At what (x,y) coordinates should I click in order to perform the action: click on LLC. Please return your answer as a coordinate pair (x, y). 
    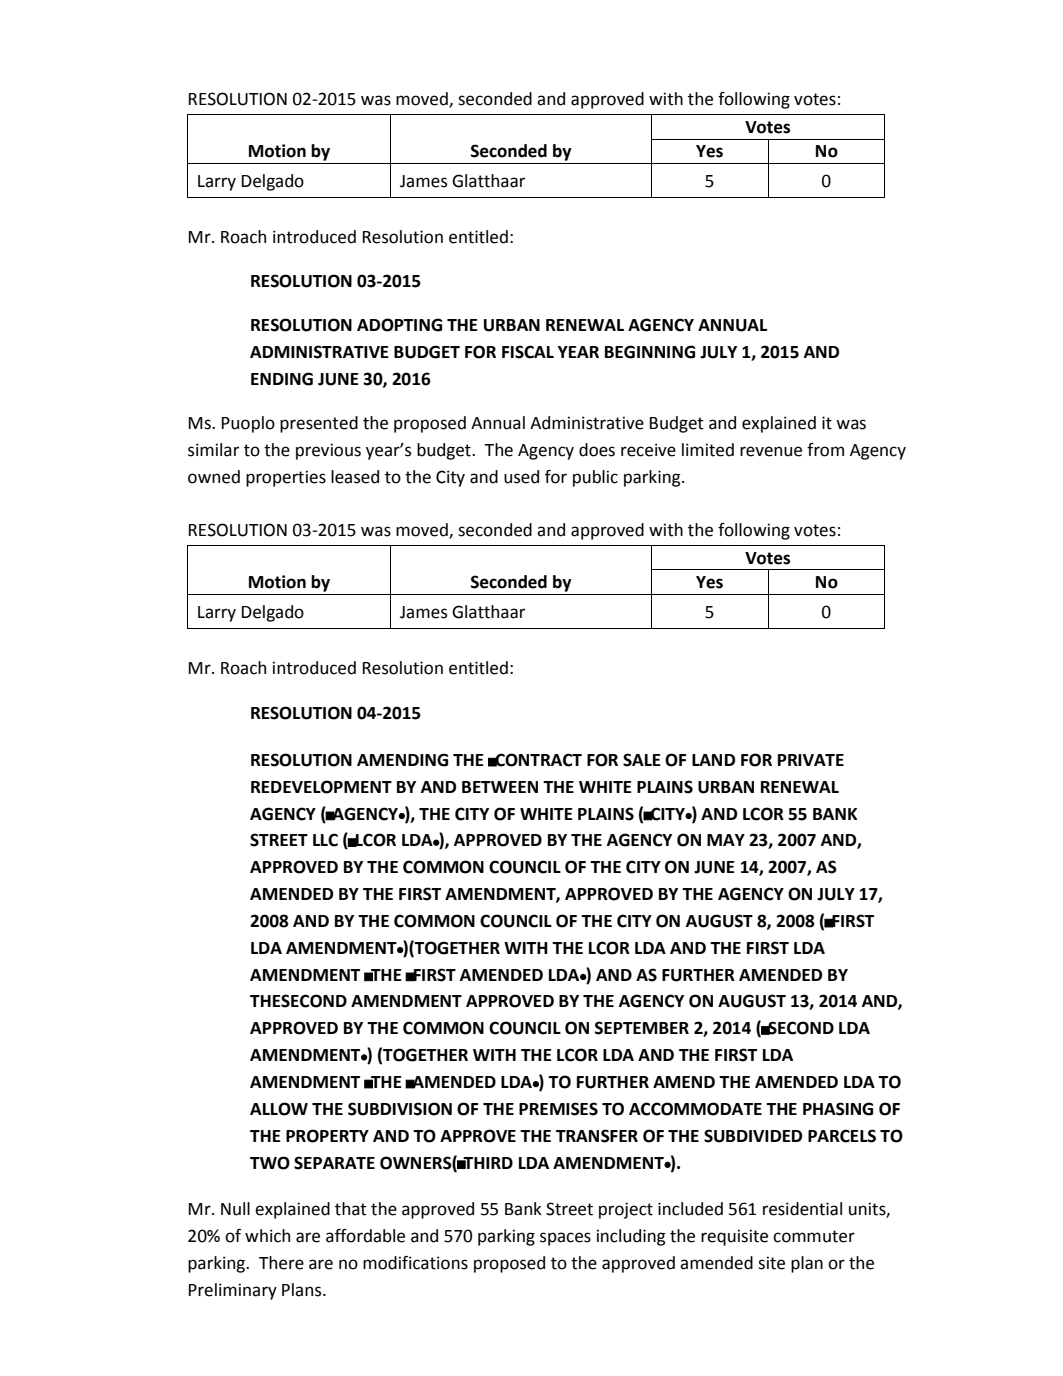
    Looking at the image, I should click on (325, 840).
